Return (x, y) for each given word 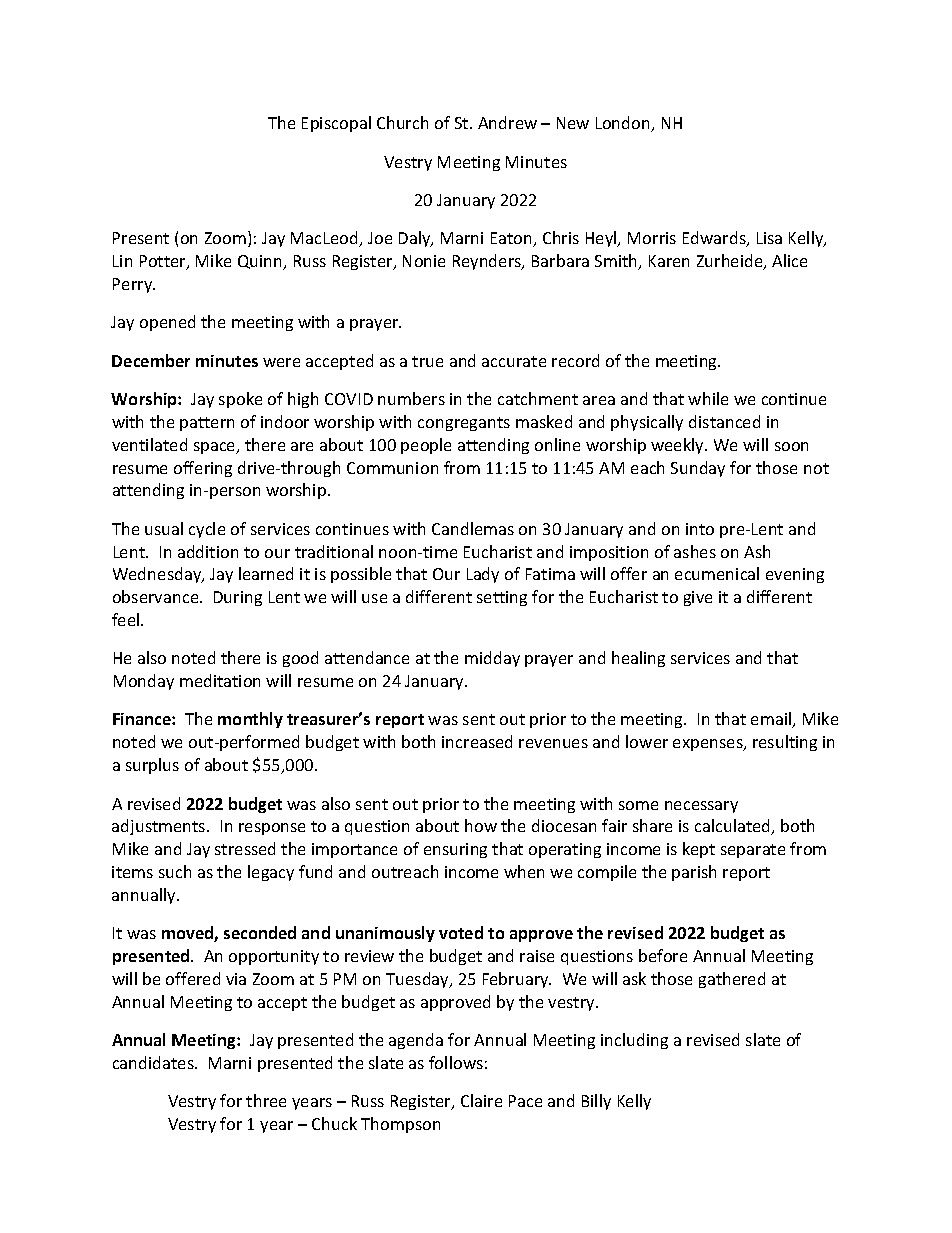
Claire (481, 1100)
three (266, 1100)
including (634, 1041)
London (624, 124)
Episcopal (336, 124)
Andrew (507, 122)
